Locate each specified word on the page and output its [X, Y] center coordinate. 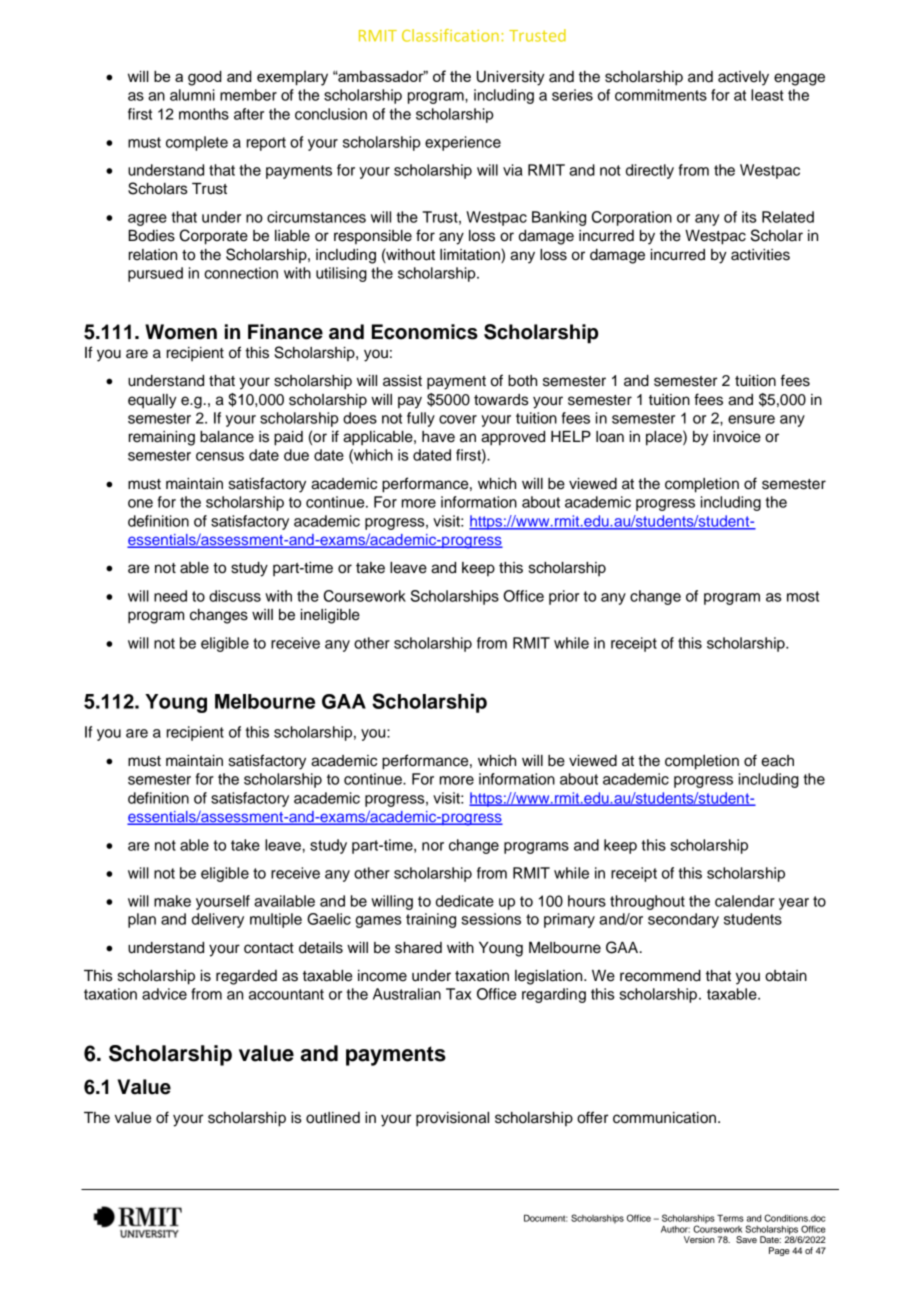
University [511, 78]
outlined [333, 1118]
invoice [737, 437]
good [205, 78]
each [777, 761]
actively [743, 78]
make [172, 901]
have [438, 437]
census [220, 456]
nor [433, 846]
